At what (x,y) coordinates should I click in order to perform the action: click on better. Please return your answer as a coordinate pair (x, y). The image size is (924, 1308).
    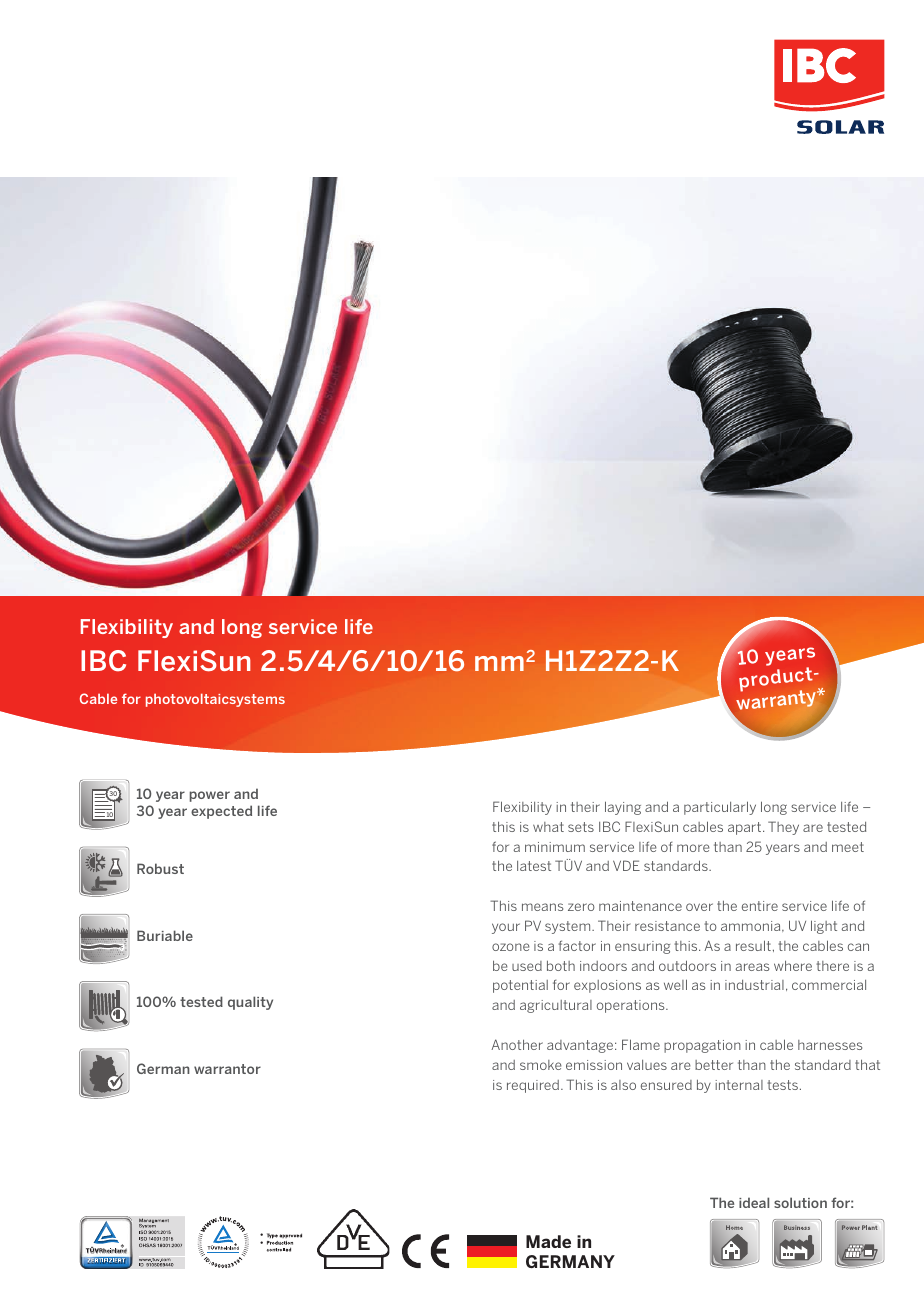
    Looking at the image, I should click on (714, 1065).
